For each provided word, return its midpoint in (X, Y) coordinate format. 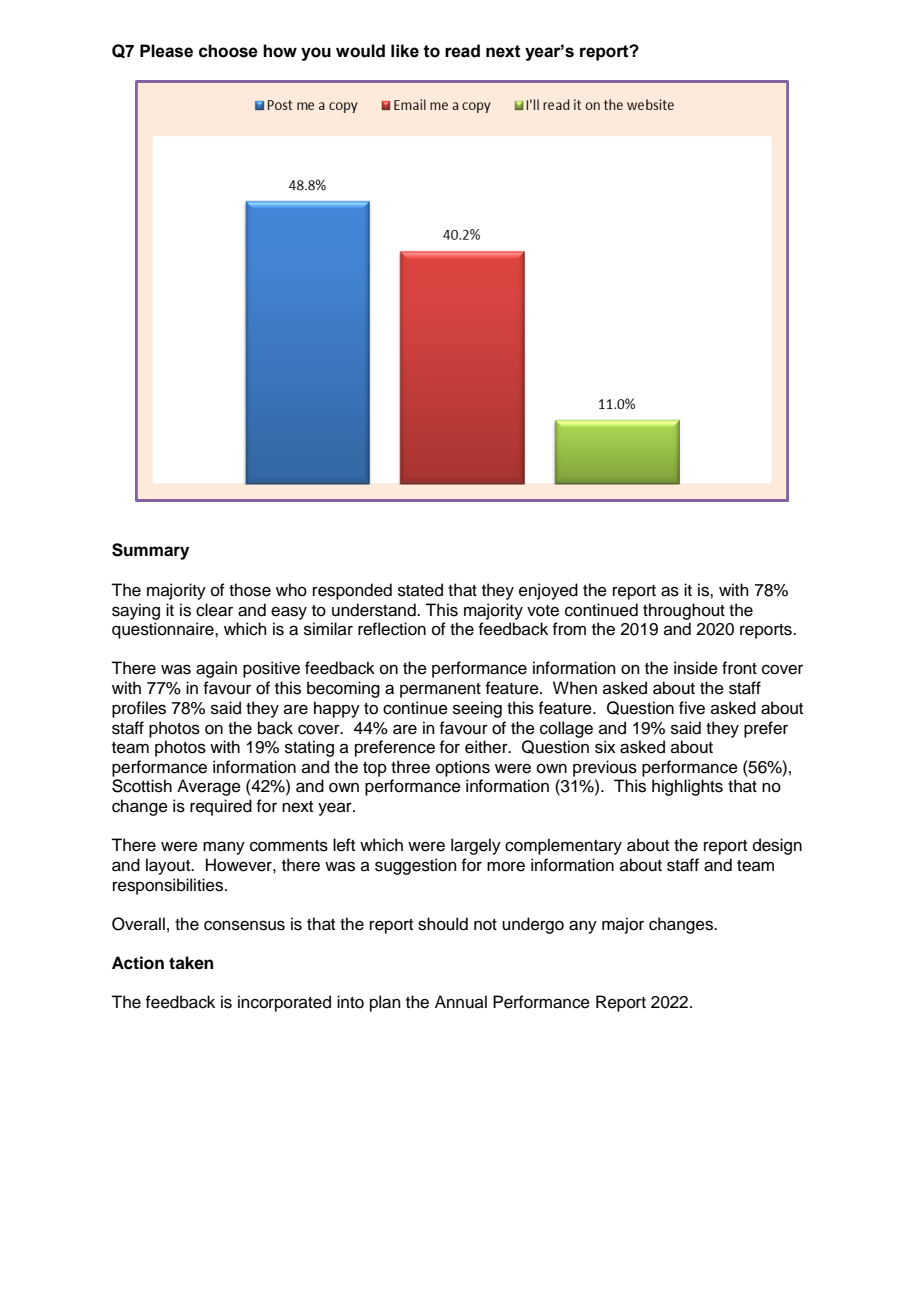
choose (228, 51)
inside (696, 668)
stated (420, 590)
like (405, 51)
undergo (533, 925)
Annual (461, 1002)
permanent (440, 690)
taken (191, 963)
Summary (150, 551)
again (216, 669)
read (462, 51)
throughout (684, 611)
